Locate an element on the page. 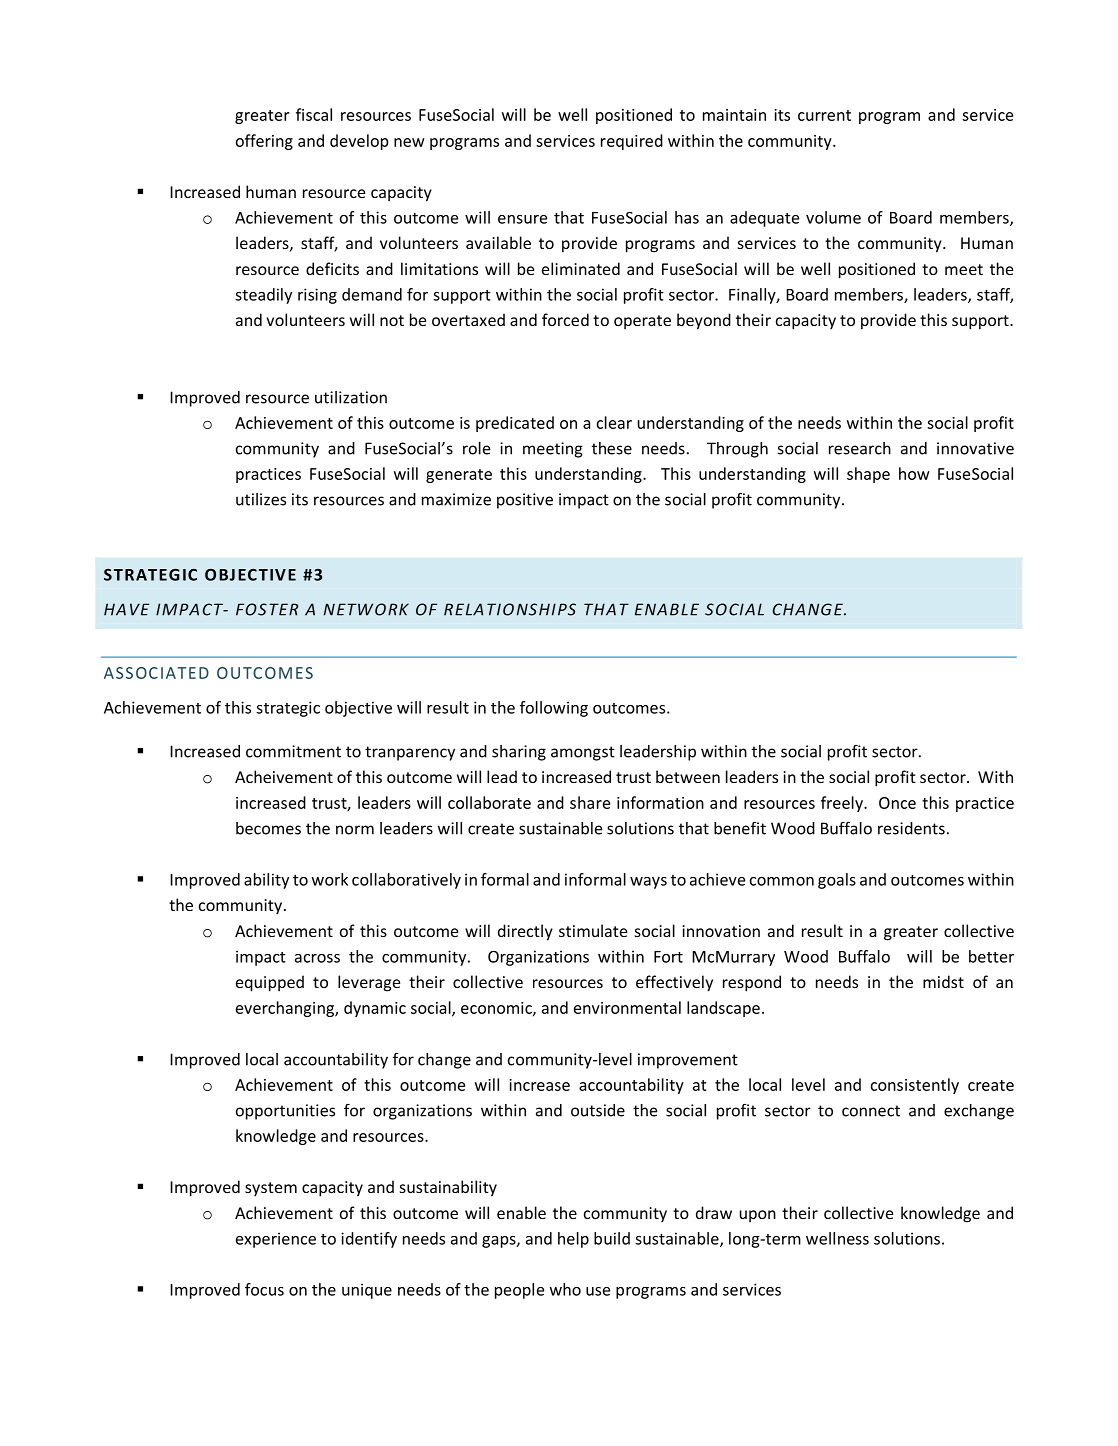 This image has width=1118, height=1446. experience is located at coordinates (276, 1240).
